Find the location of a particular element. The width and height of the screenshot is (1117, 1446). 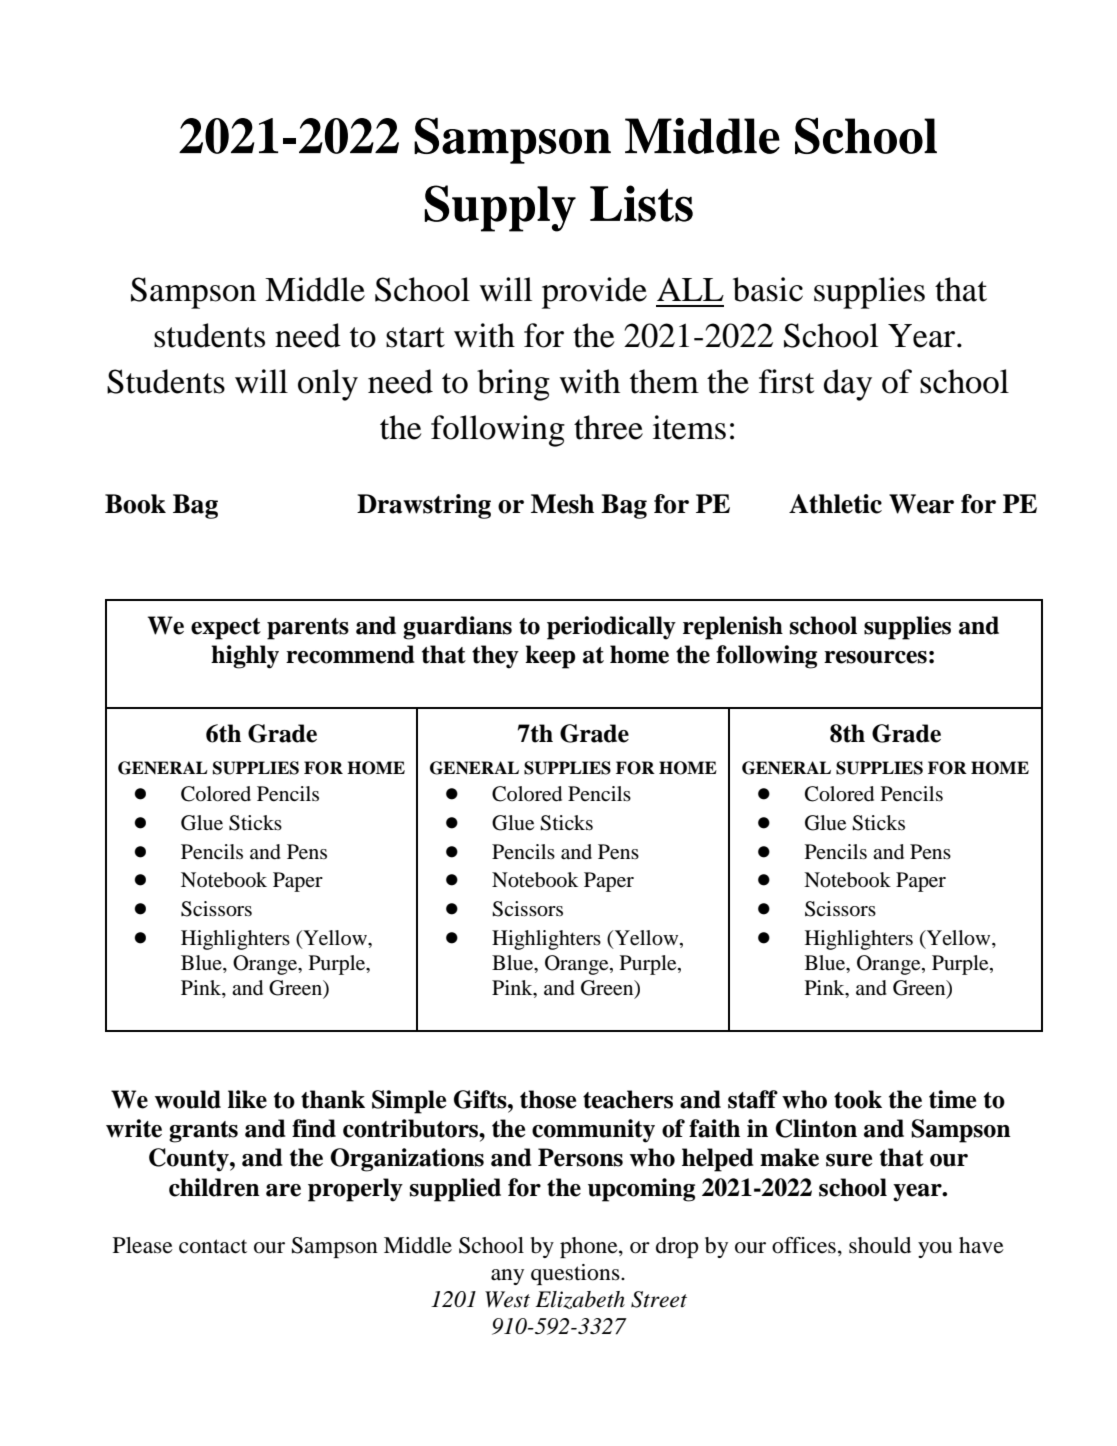

Supply is located at coordinates (500, 208).
